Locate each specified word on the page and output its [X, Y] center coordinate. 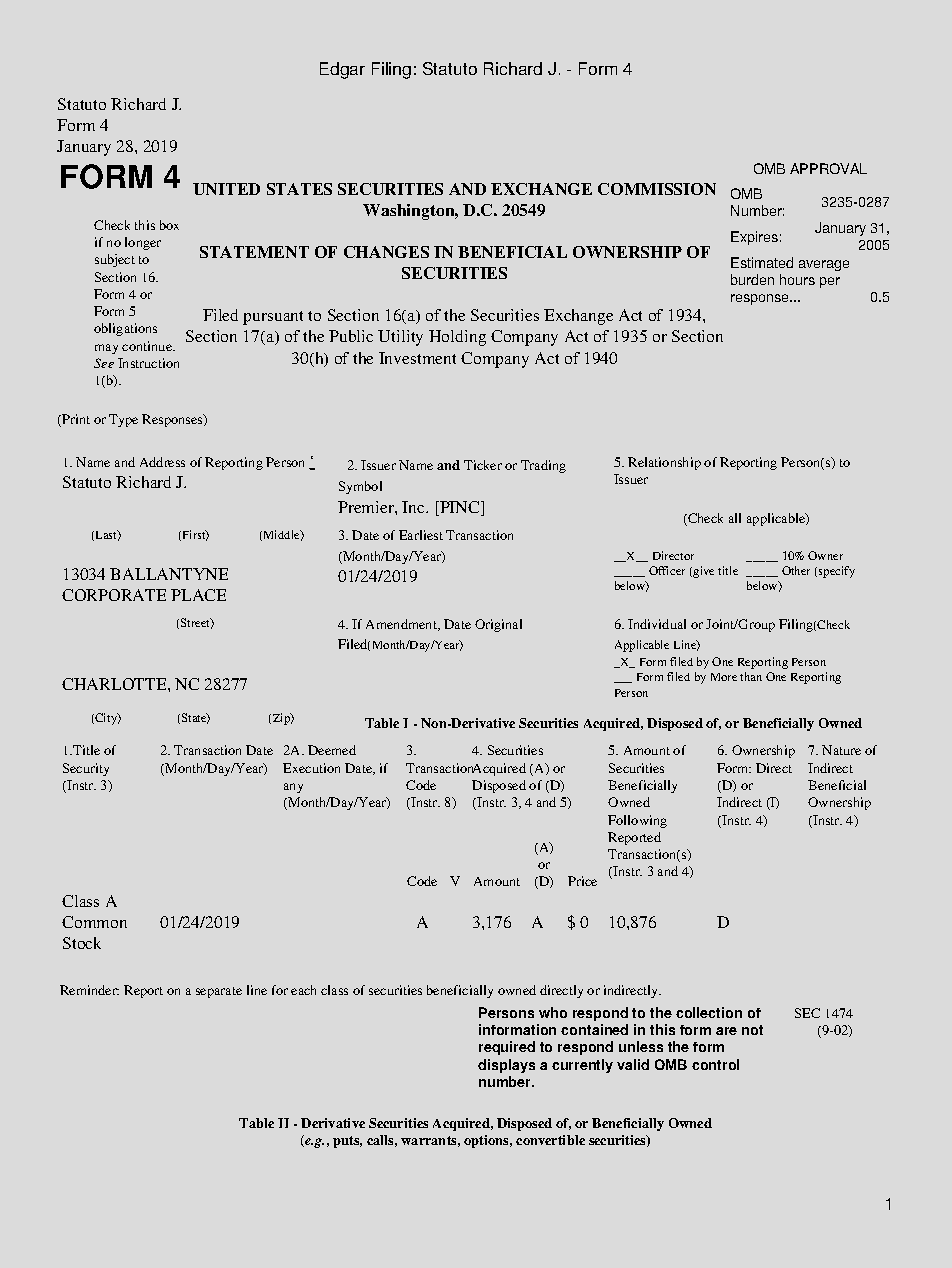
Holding [457, 338]
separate [219, 992]
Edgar [342, 70]
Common [94, 922]
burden [752, 279]
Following [637, 821]
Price [582, 881]
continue [148, 346]
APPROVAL [828, 168]
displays [506, 1066]
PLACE [198, 595]
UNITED [226, 189]
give [703, 572]
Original [498, 625]
